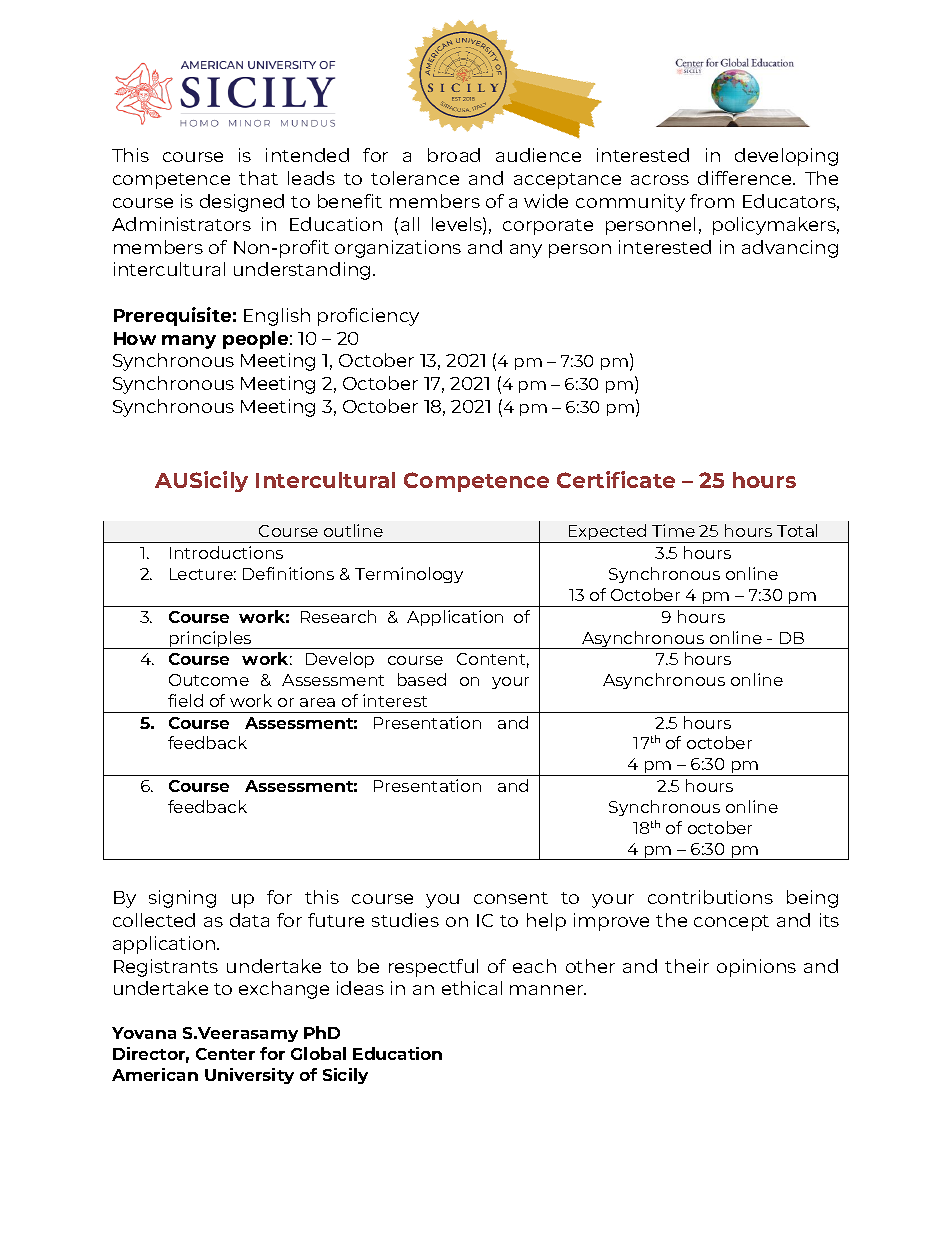 The width and height of the image is (952, 1233). I want to click on designed, so click(242, 203).
